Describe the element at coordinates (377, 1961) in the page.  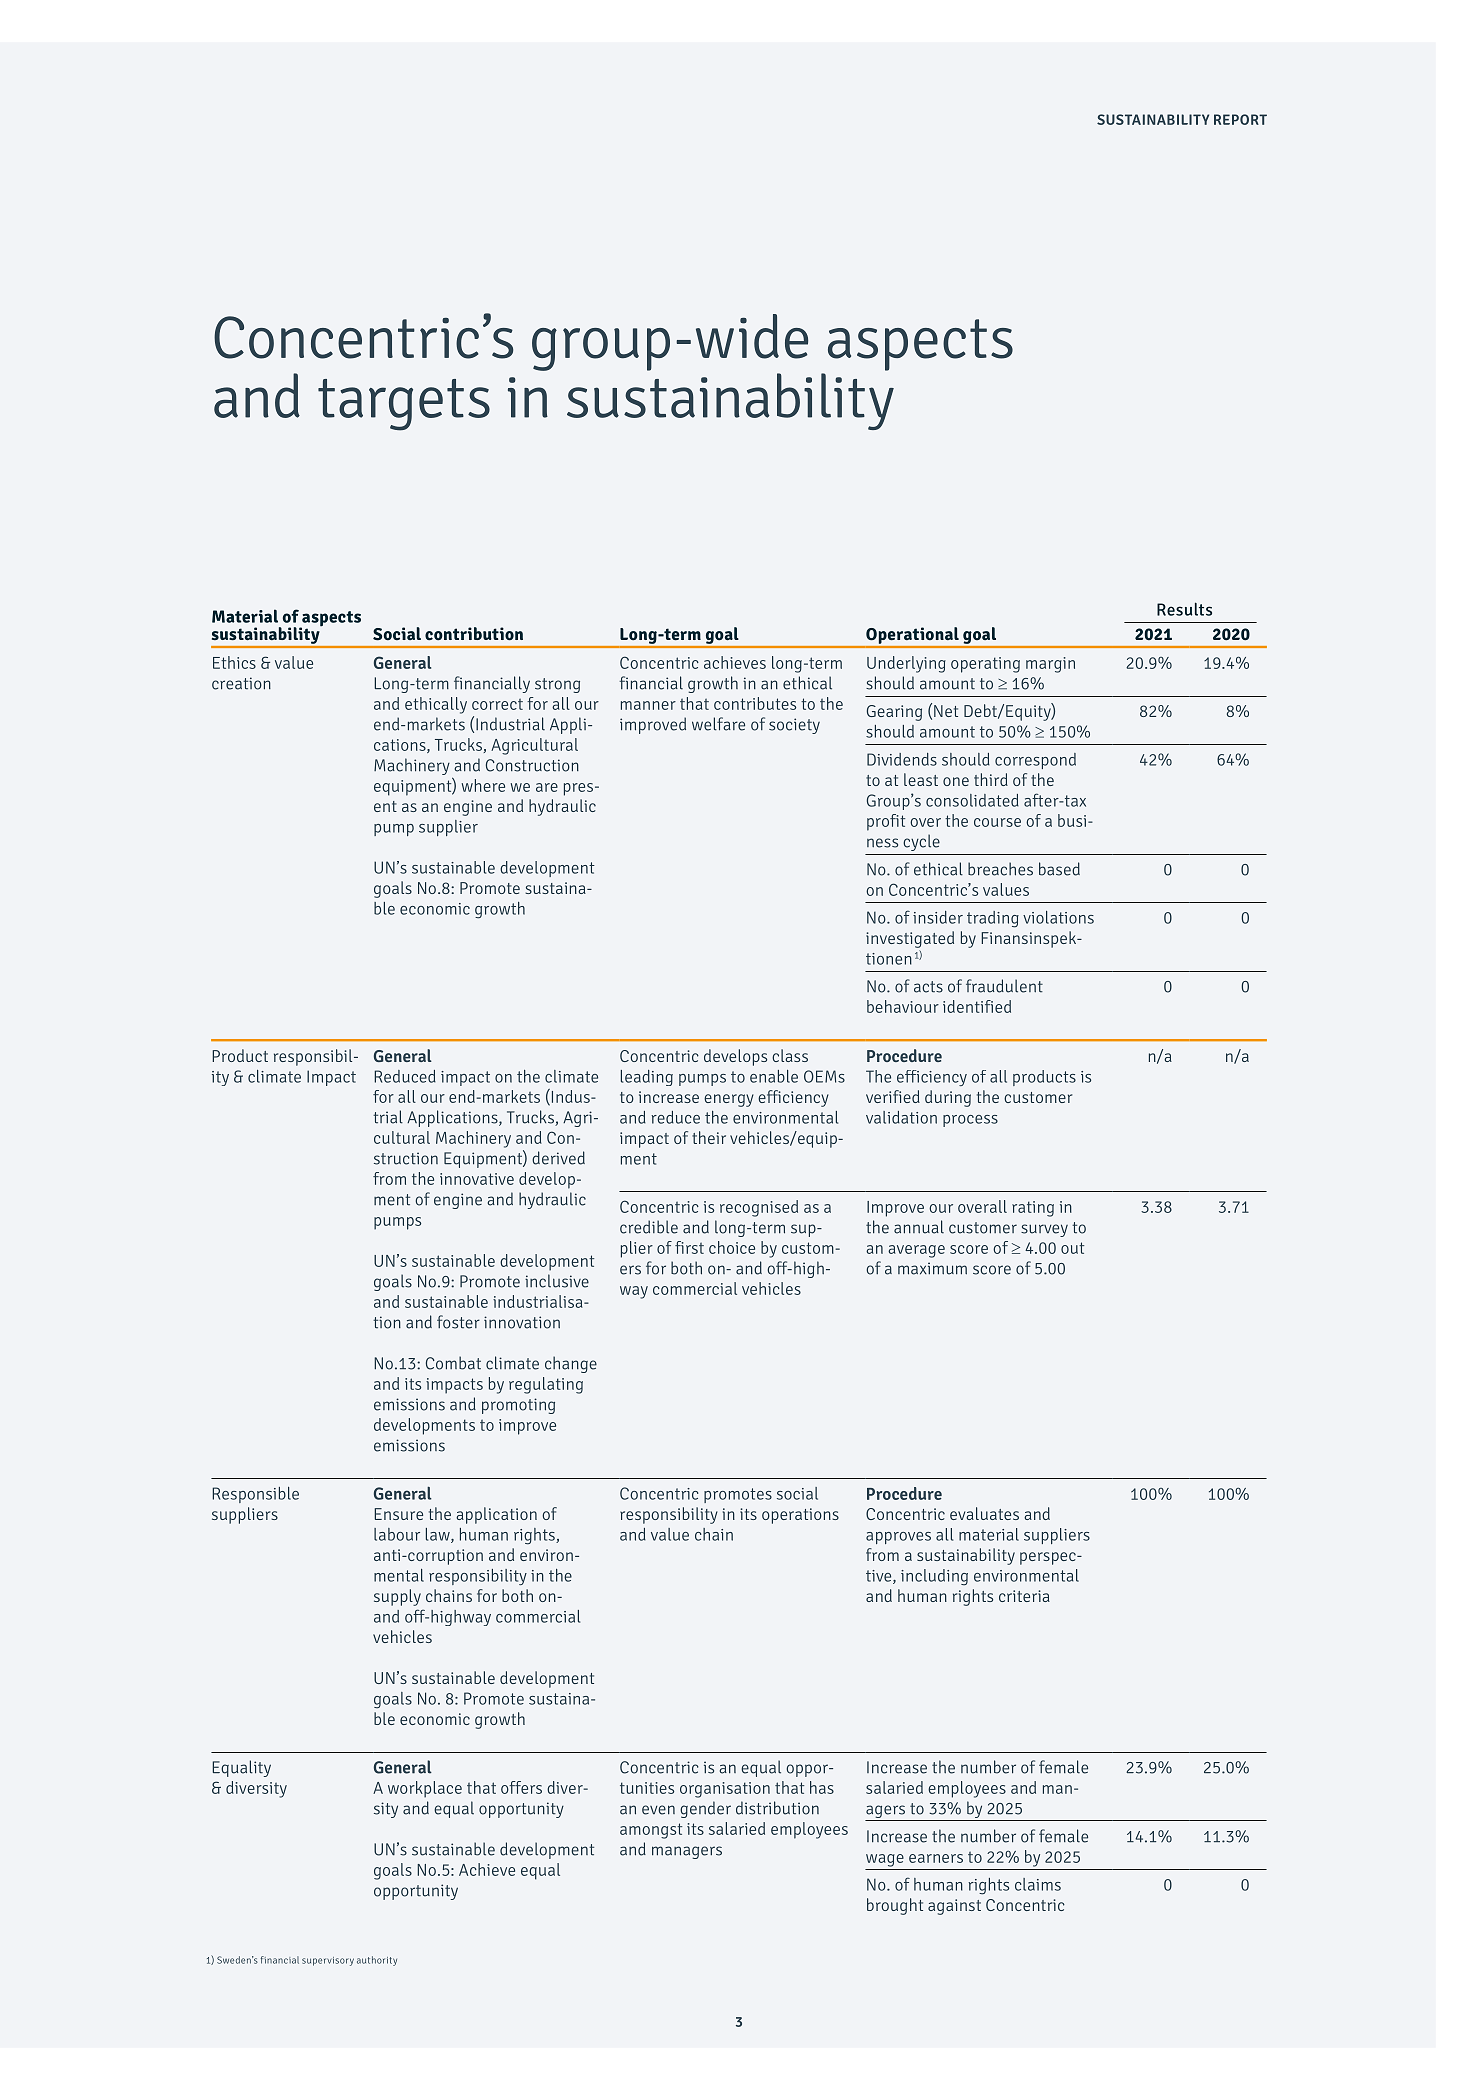
I see `authority` at that location.
